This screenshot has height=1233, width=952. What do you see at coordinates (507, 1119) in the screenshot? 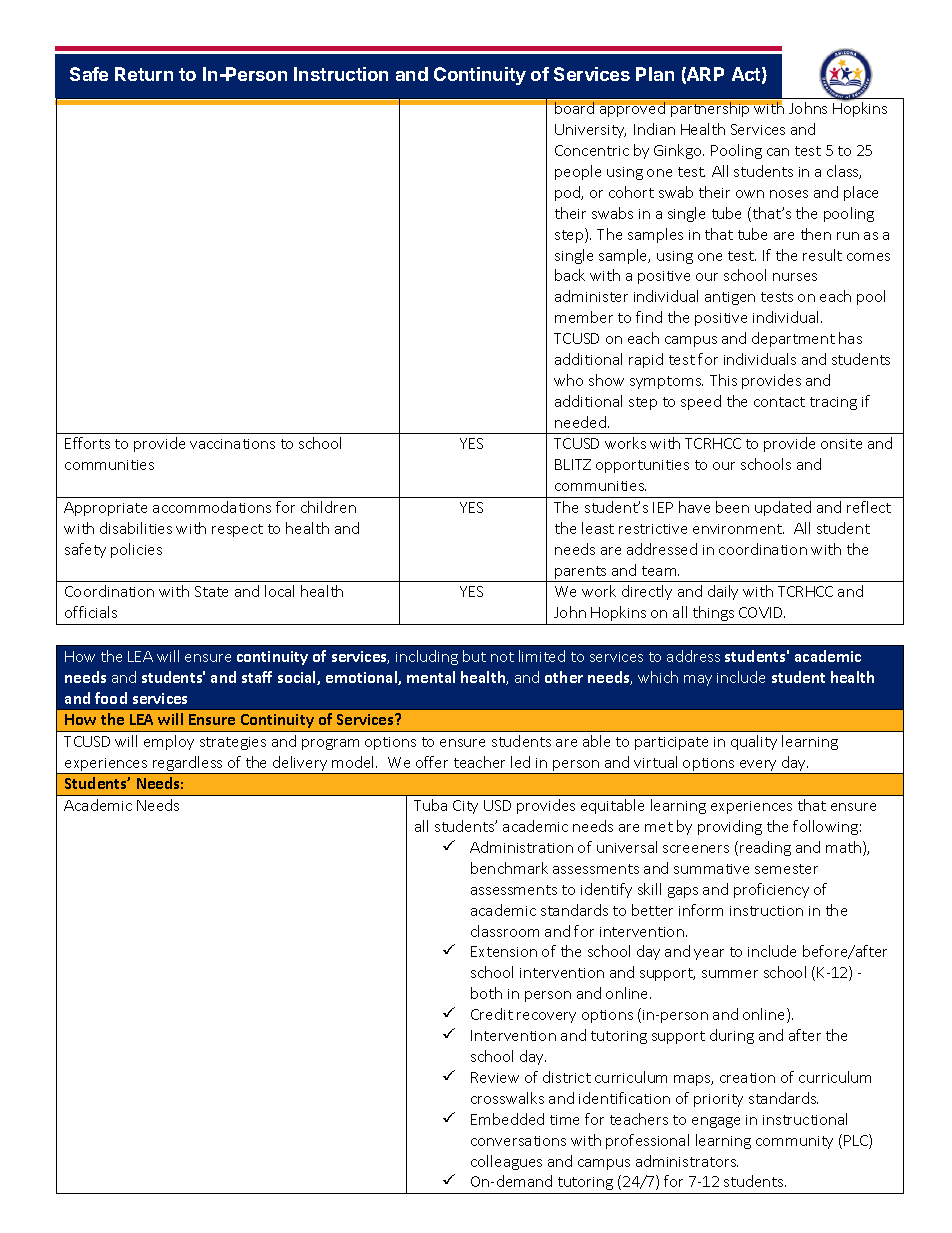
I see `Embedded` at bounding box center [507, 1119].
